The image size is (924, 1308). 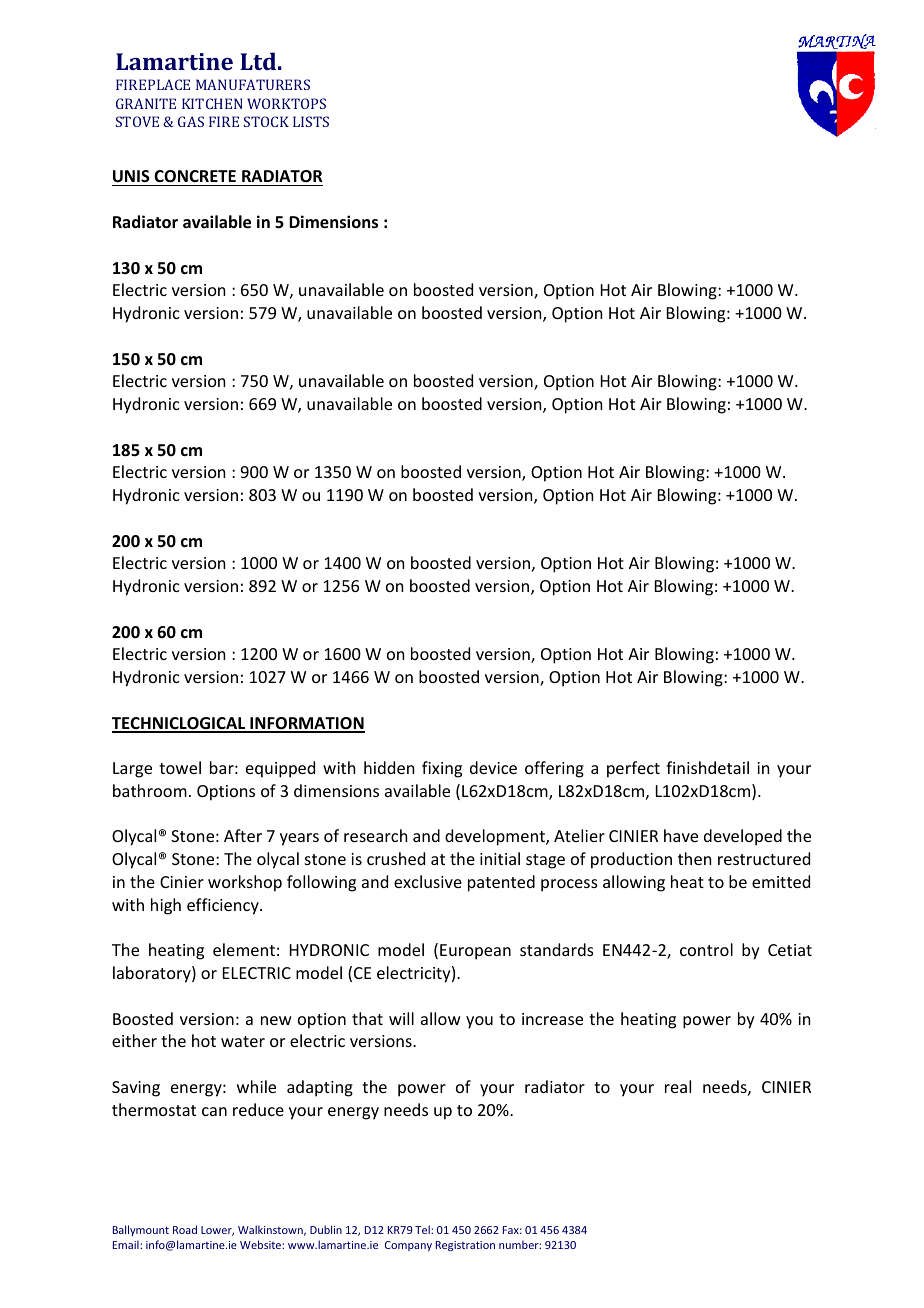 What do you see at coordinates (191, 121) in the image?
I see `GAS` at bounding box center [191, 121].
